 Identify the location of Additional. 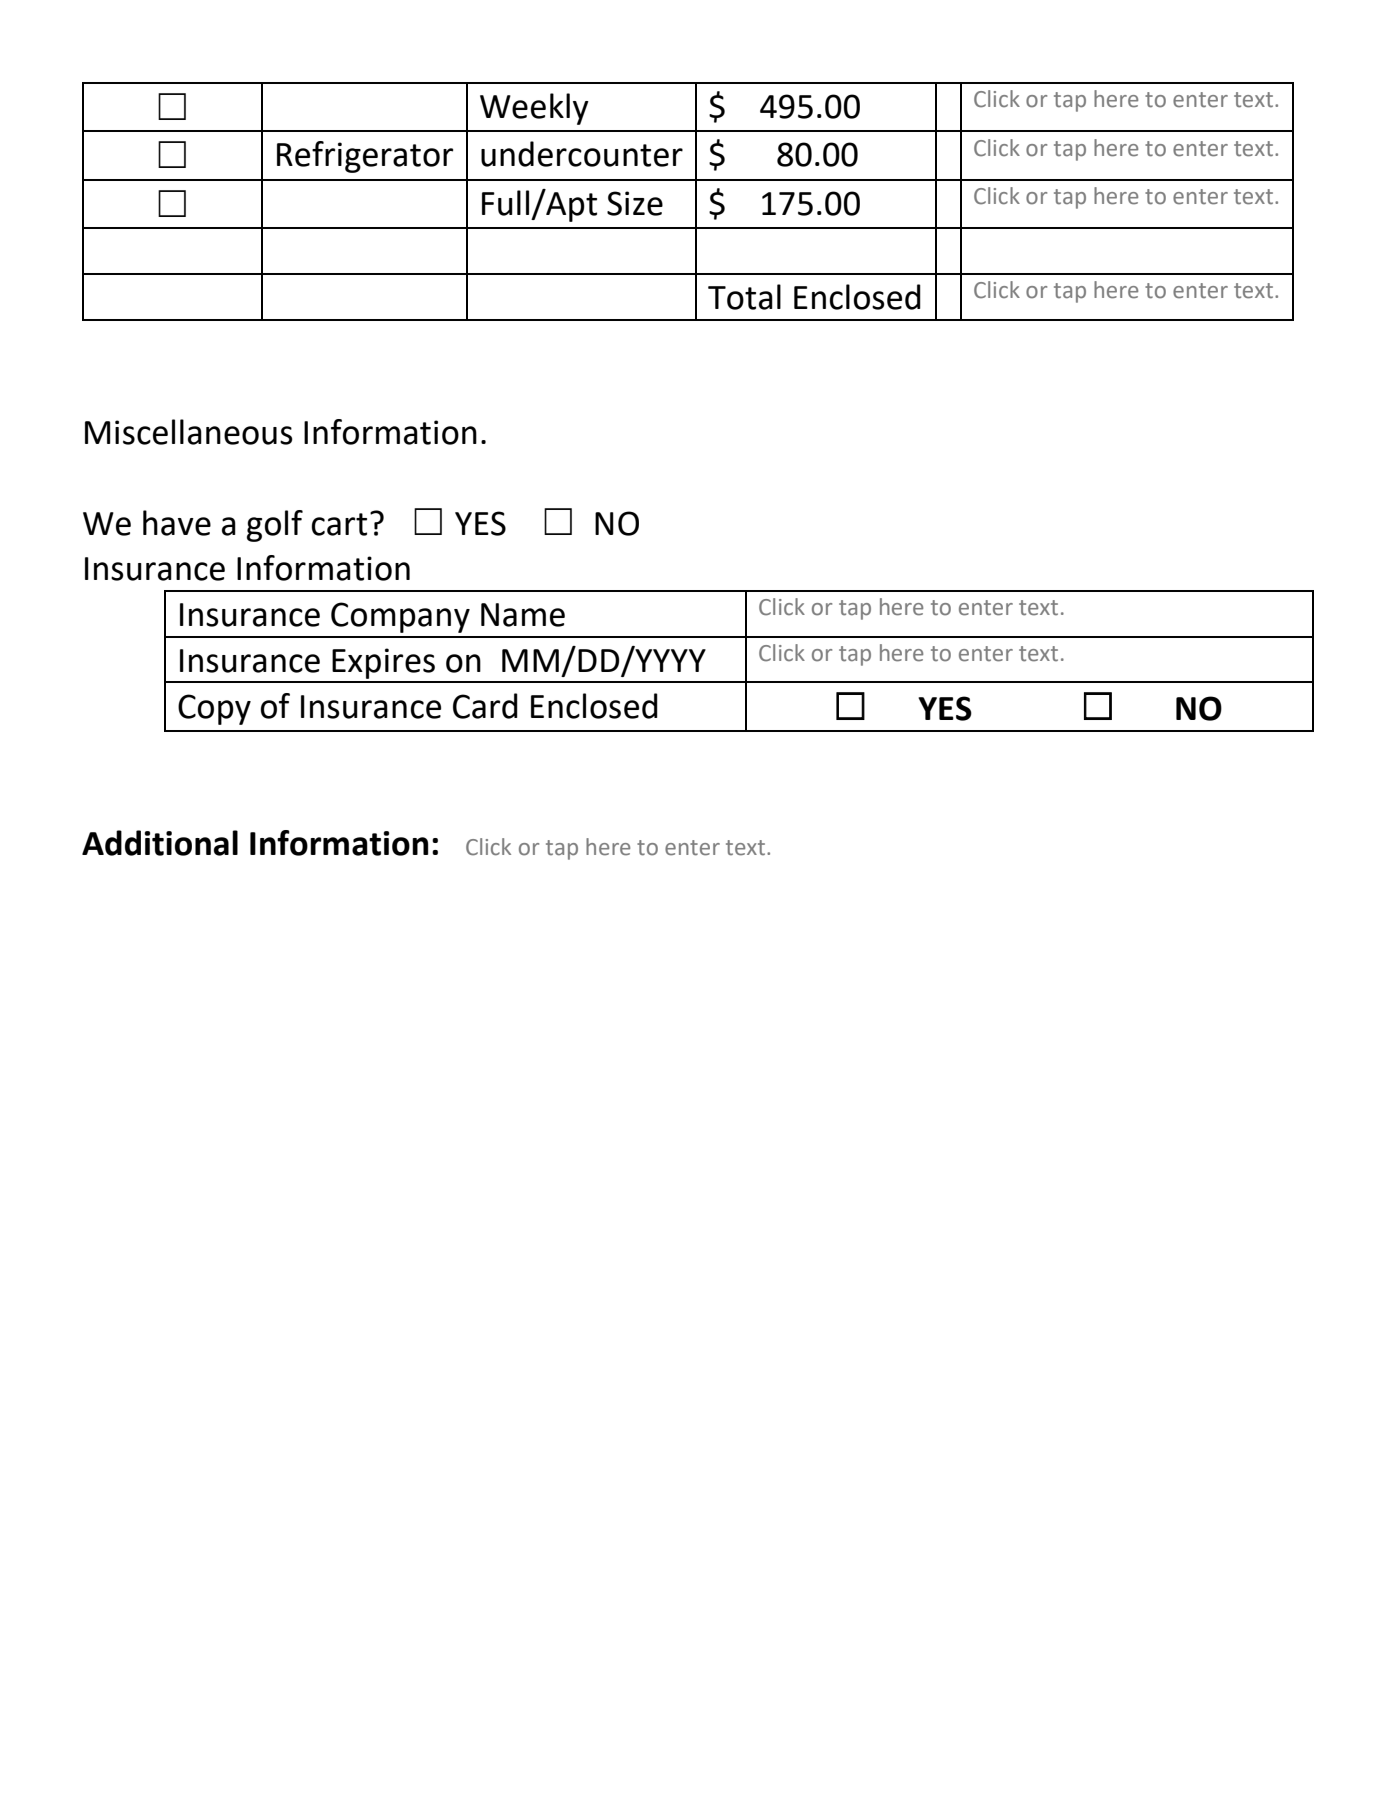
(160, 843).
